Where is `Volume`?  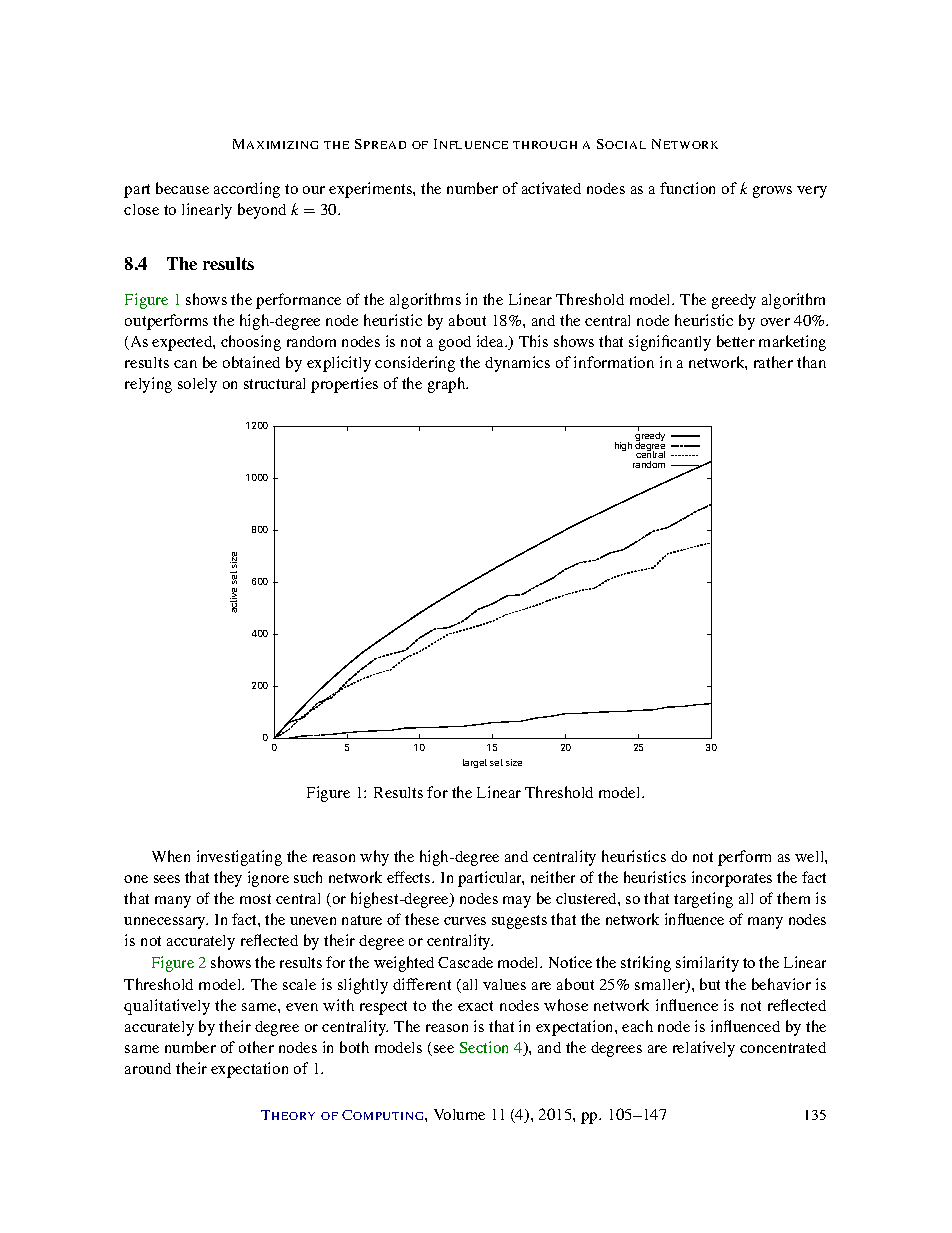
Volume is located at coordinates (459, 1114).
